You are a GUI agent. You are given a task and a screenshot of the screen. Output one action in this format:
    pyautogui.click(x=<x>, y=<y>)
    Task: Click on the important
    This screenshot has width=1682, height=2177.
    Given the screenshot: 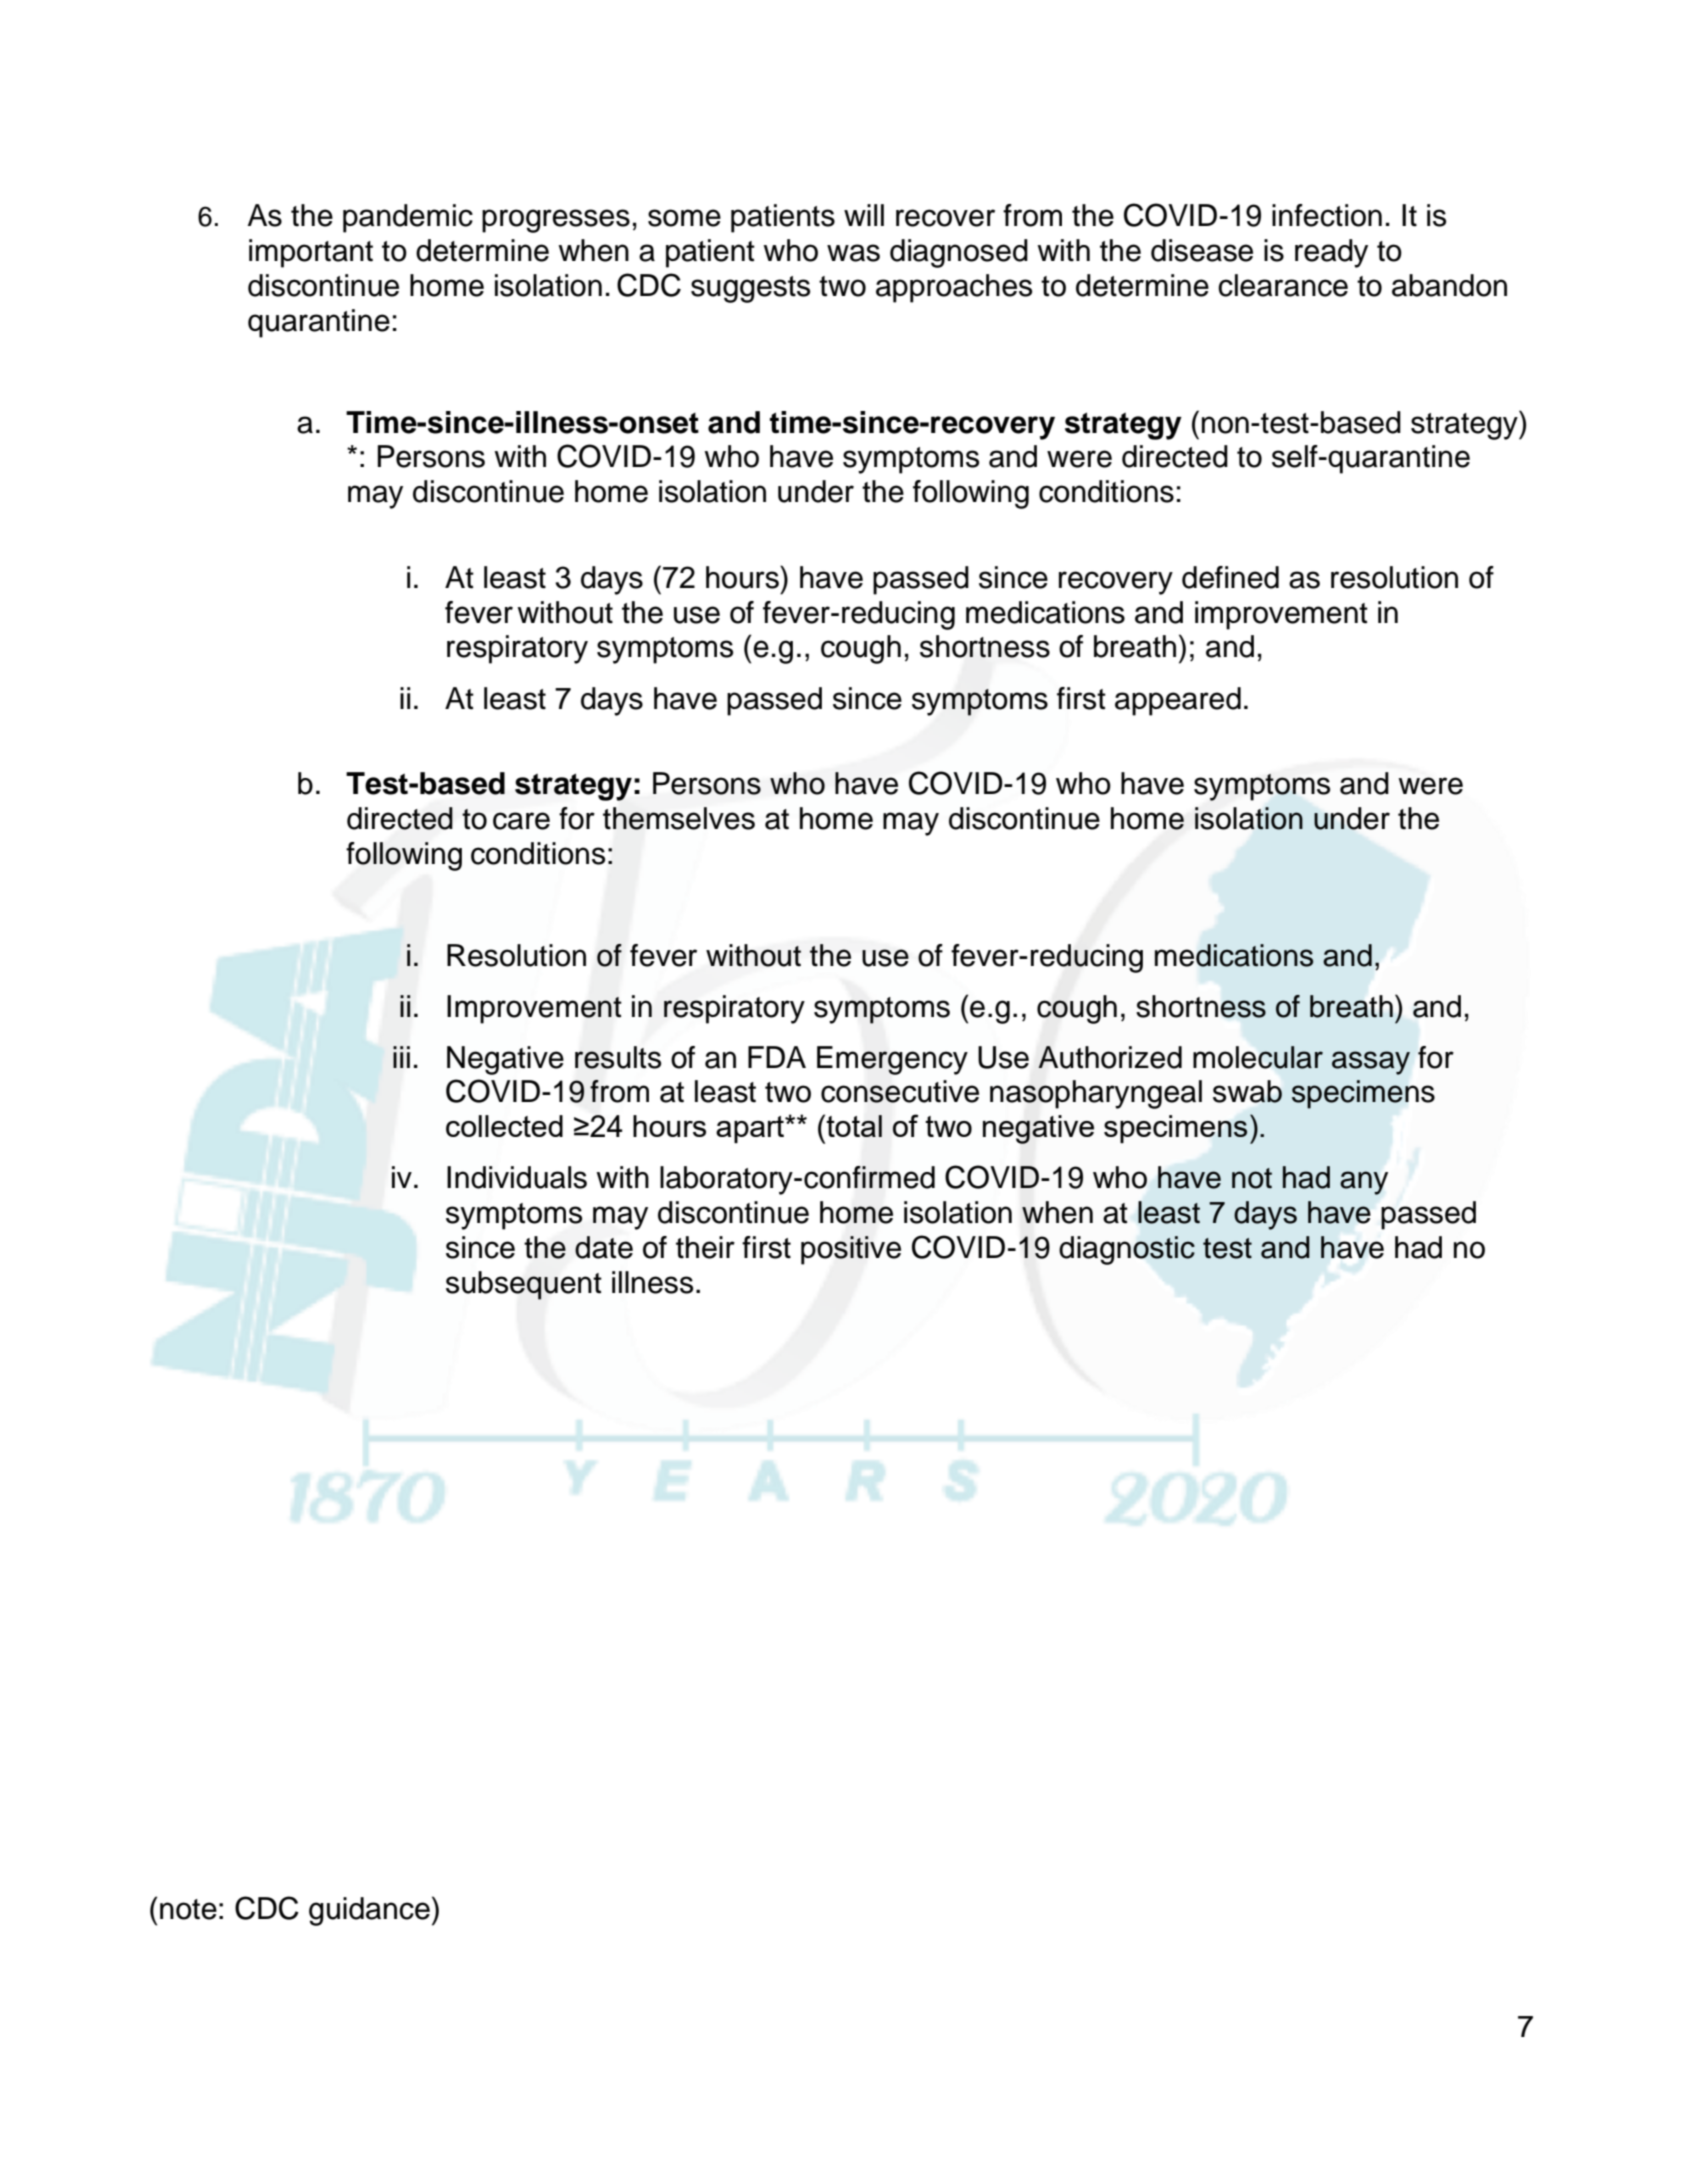 What is the action you would take?
    pyautogui.click(x=311, y=253)
